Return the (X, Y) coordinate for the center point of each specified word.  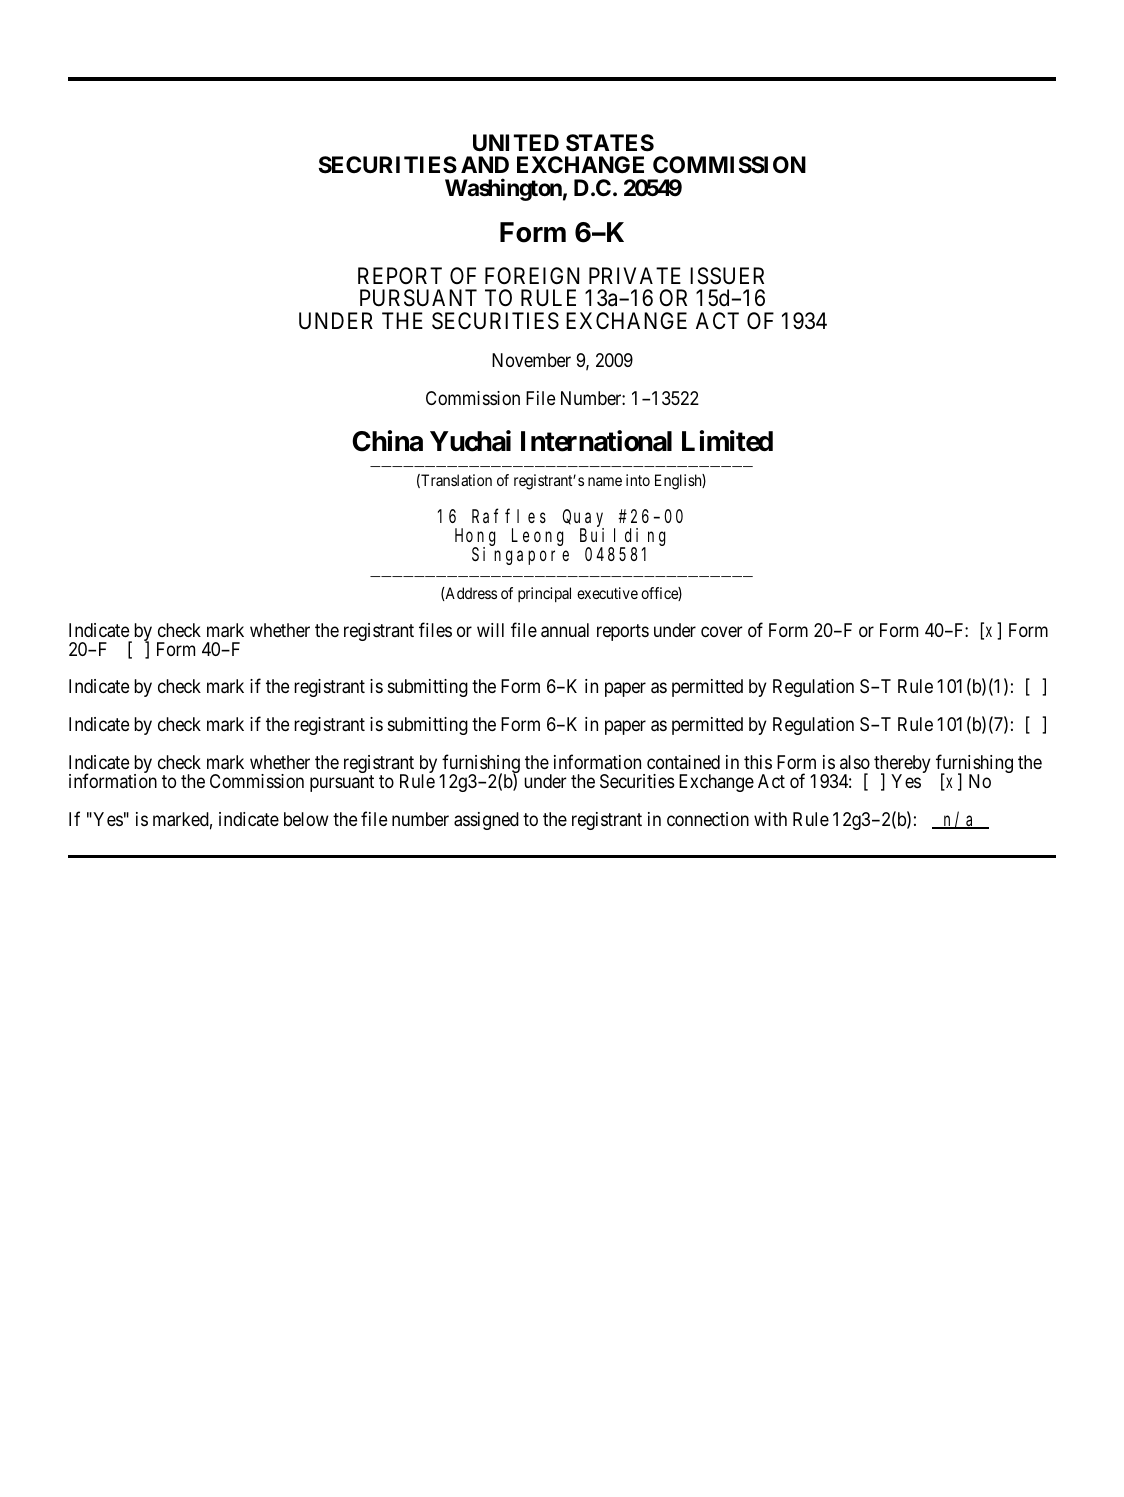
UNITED (516, 142)
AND (485, 164)
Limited (727, 441)
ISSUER (727, 276)
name (605, 481)
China (387, 441)
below (306, 819)
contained (683, 762)
